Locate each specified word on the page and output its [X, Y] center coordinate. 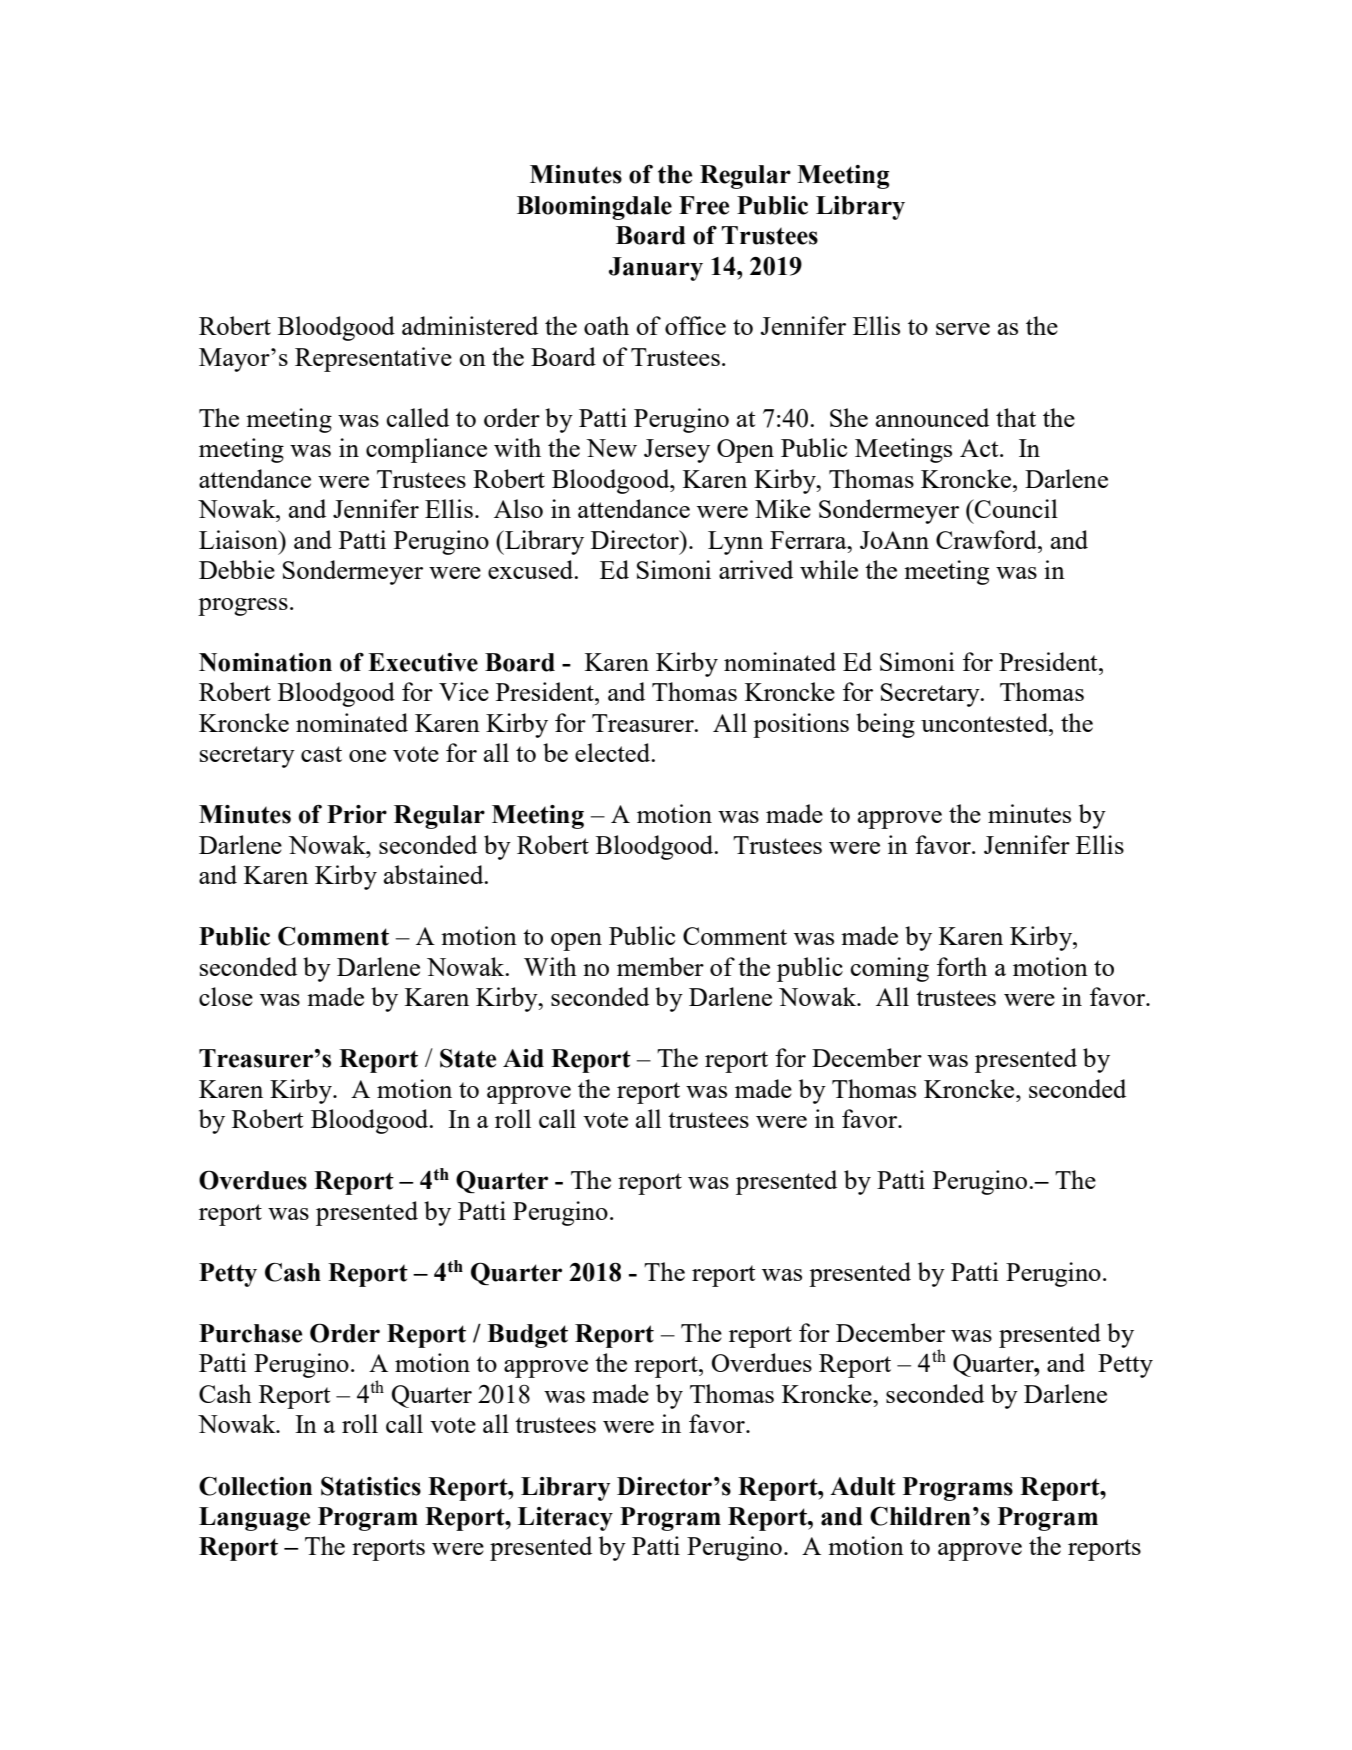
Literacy [565, 1519]
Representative [373, 359]
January [656, 269]
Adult [863, 1486]
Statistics [371, 1486]
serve [963, 329]
